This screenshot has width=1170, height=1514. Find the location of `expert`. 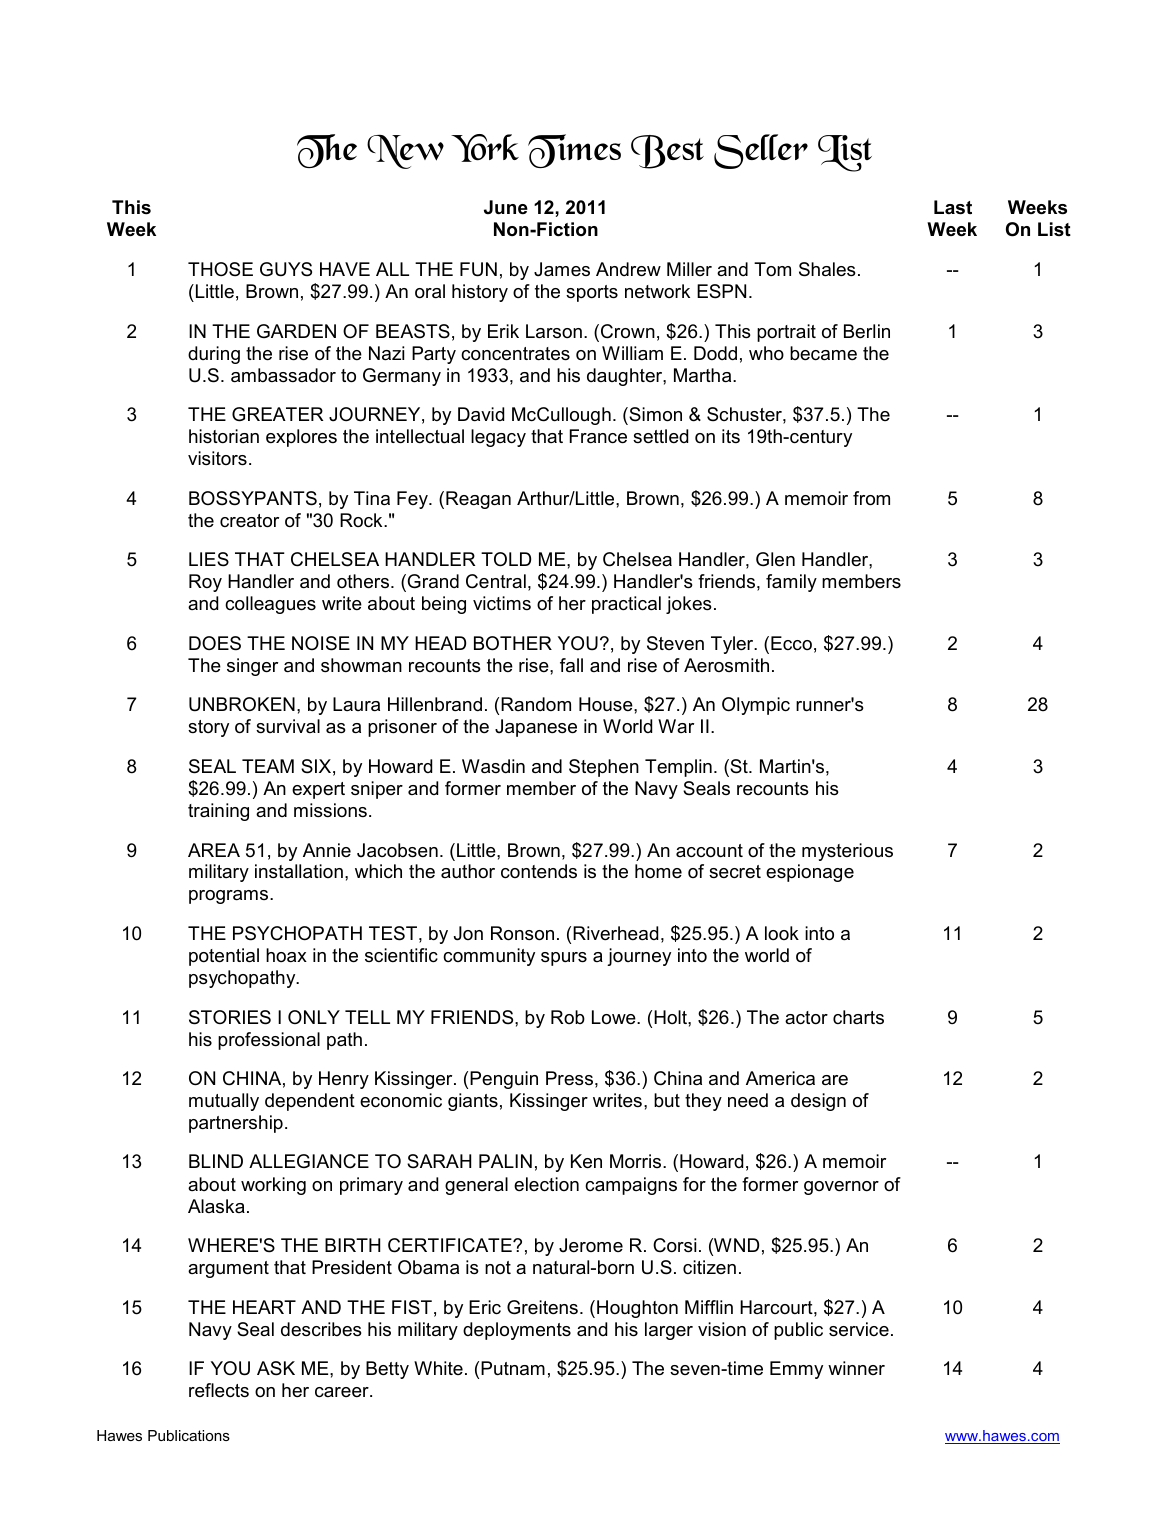

expert is located at coordinates (318, 790).
